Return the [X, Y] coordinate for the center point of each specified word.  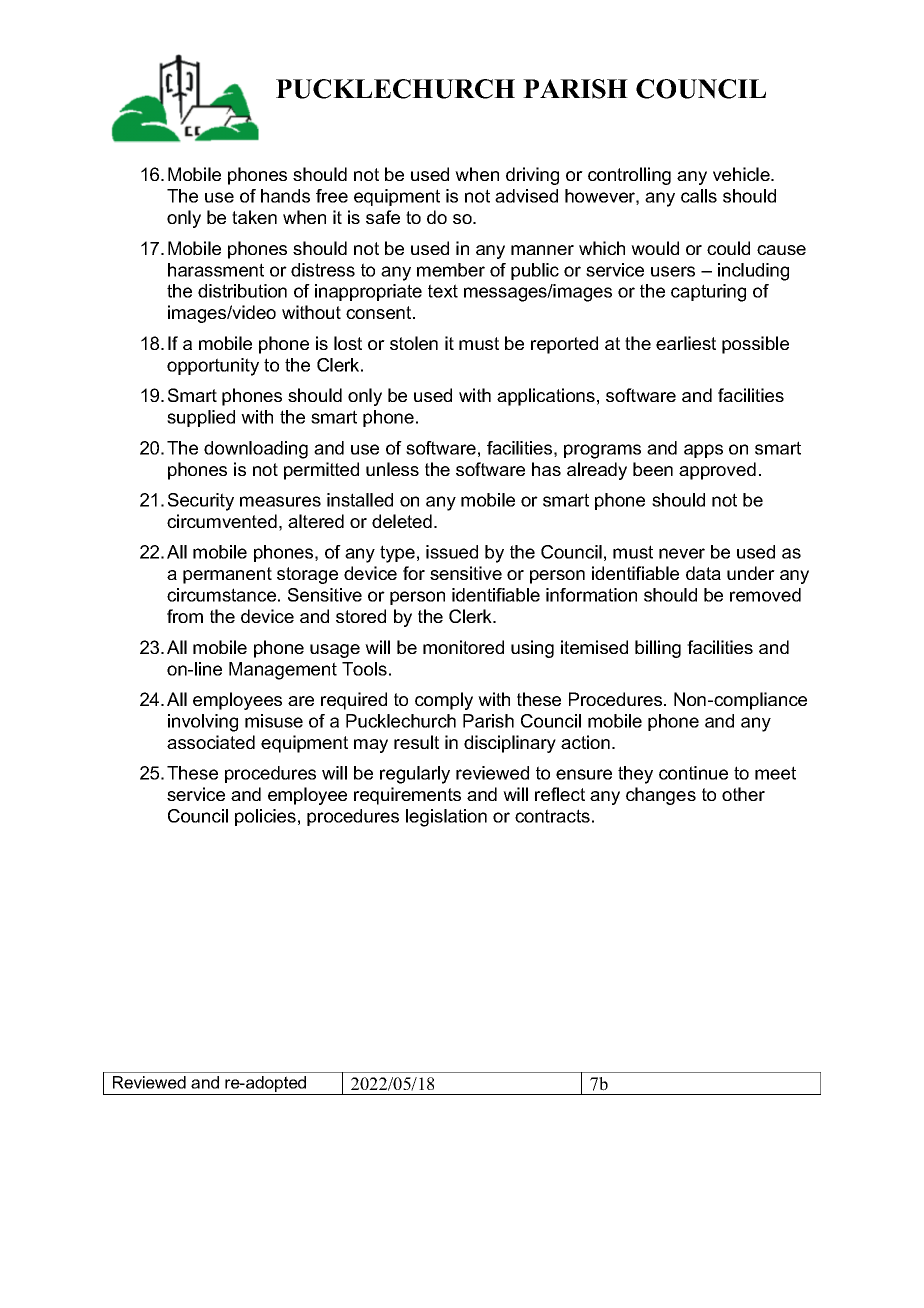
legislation [446, 818]
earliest [686, 343]
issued [452, 552]
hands [285, 196]
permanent [227, 575]
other [743, 794]
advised [526, 196]
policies [265, 817]
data [703, 573]
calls [699, 196]
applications [546, 397]
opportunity [213, 367]
